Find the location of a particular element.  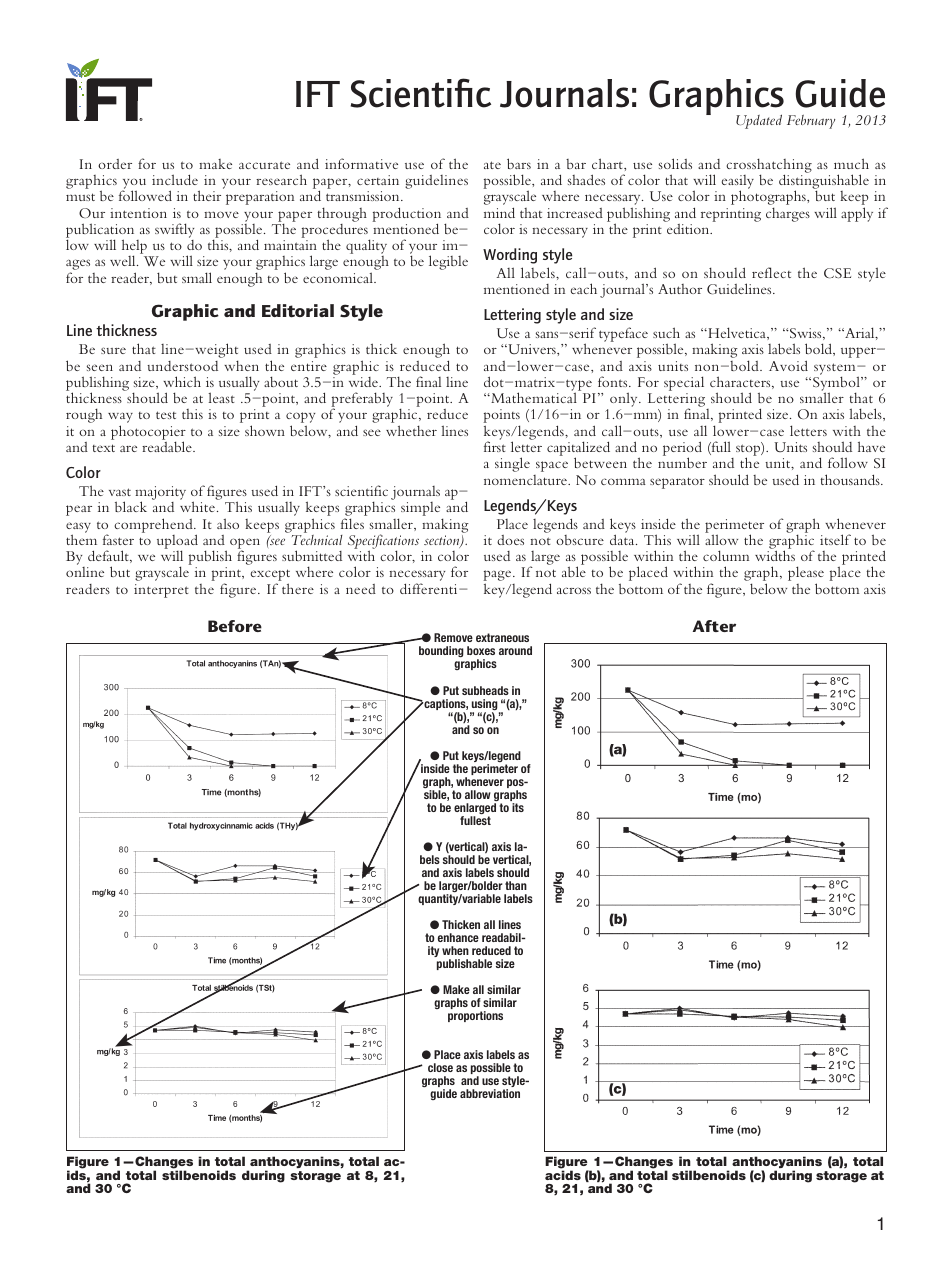

include is located at coordinates (175, 179).
